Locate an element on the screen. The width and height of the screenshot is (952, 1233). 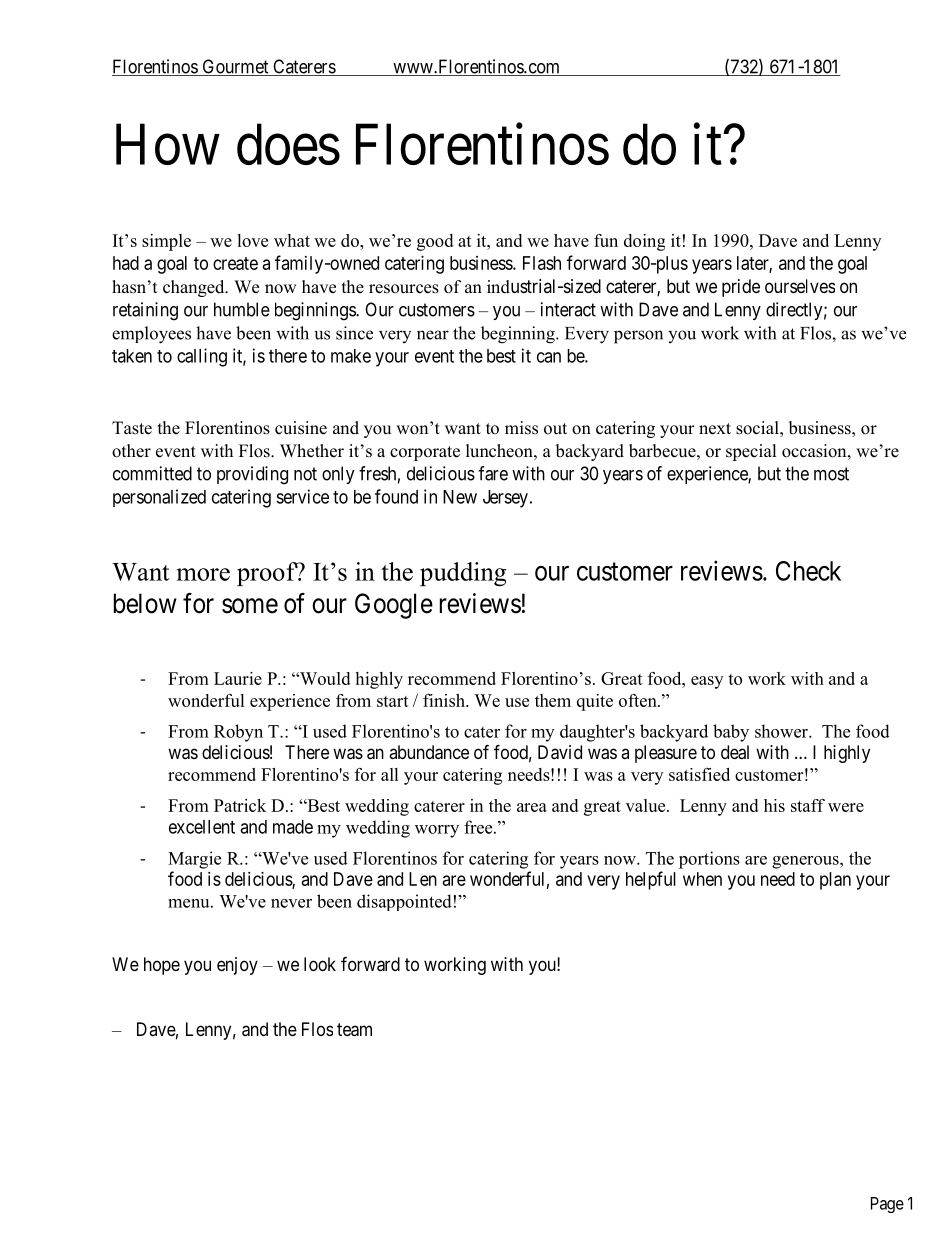
good is located at coordinates (435, 242).
